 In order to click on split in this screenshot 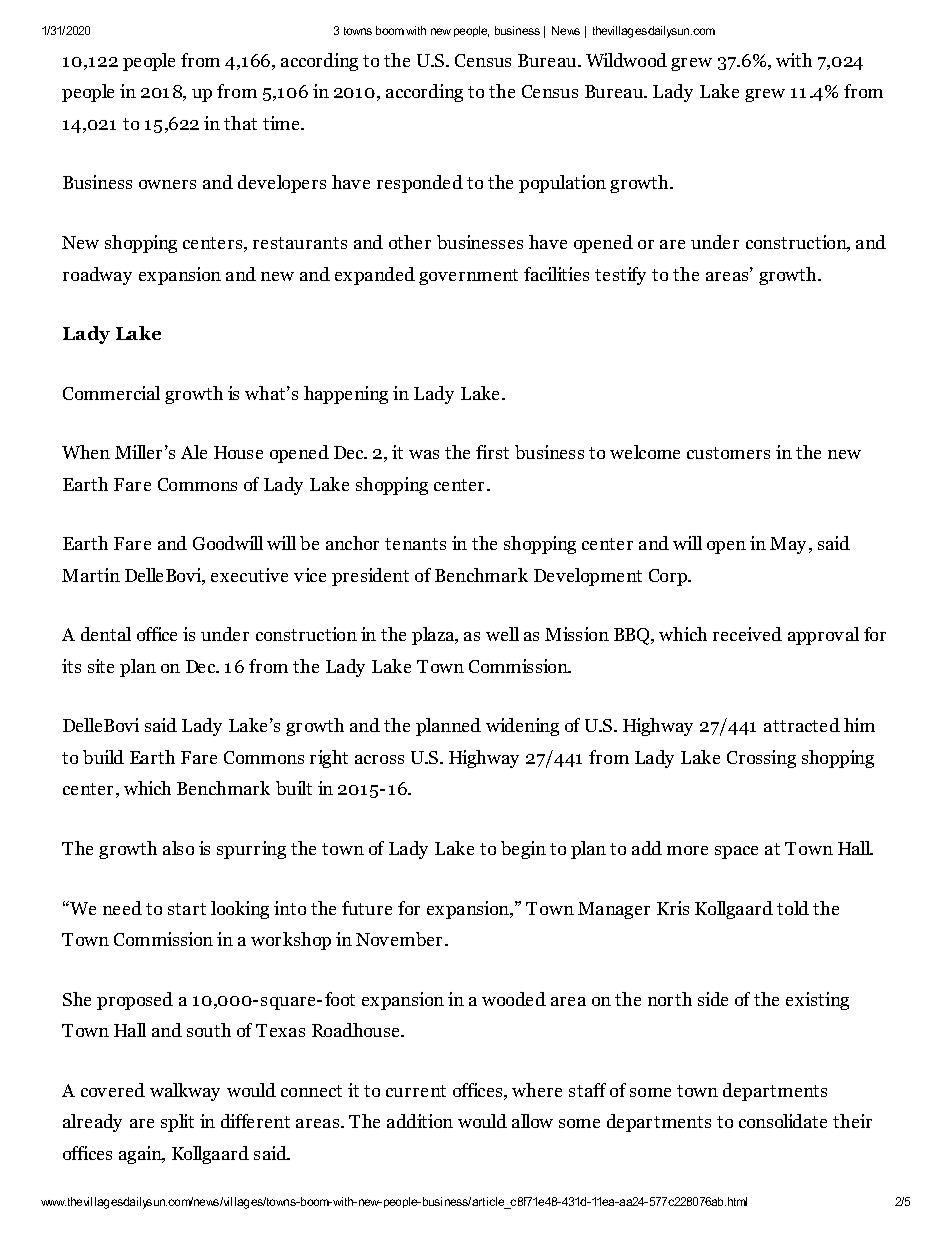, I will do `click(177, 1123)`.
